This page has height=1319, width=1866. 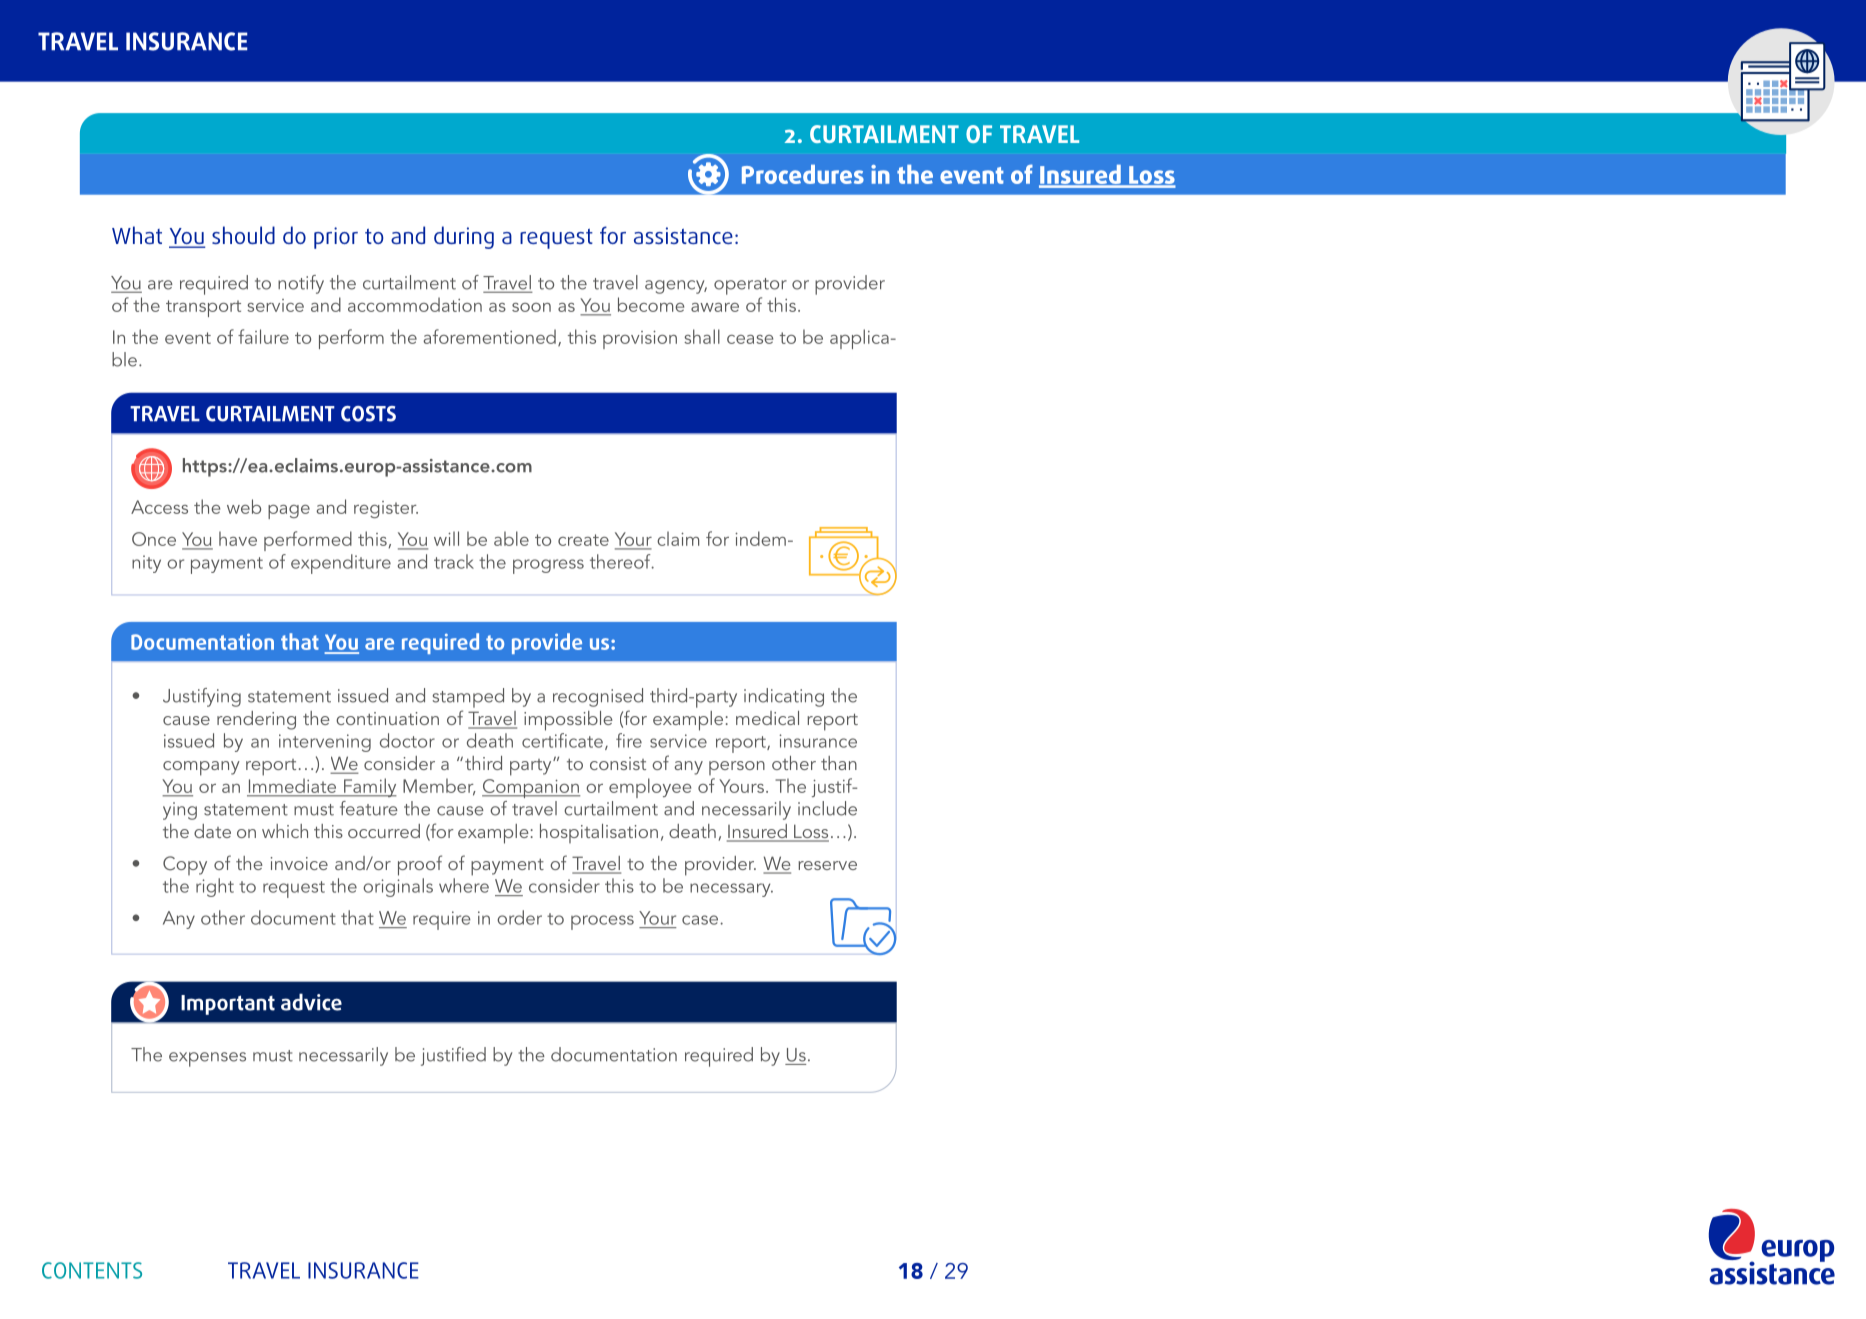 What do you see at coordinates (464, 237) in the page?
I see `during` at bounding box center [464, 237].
